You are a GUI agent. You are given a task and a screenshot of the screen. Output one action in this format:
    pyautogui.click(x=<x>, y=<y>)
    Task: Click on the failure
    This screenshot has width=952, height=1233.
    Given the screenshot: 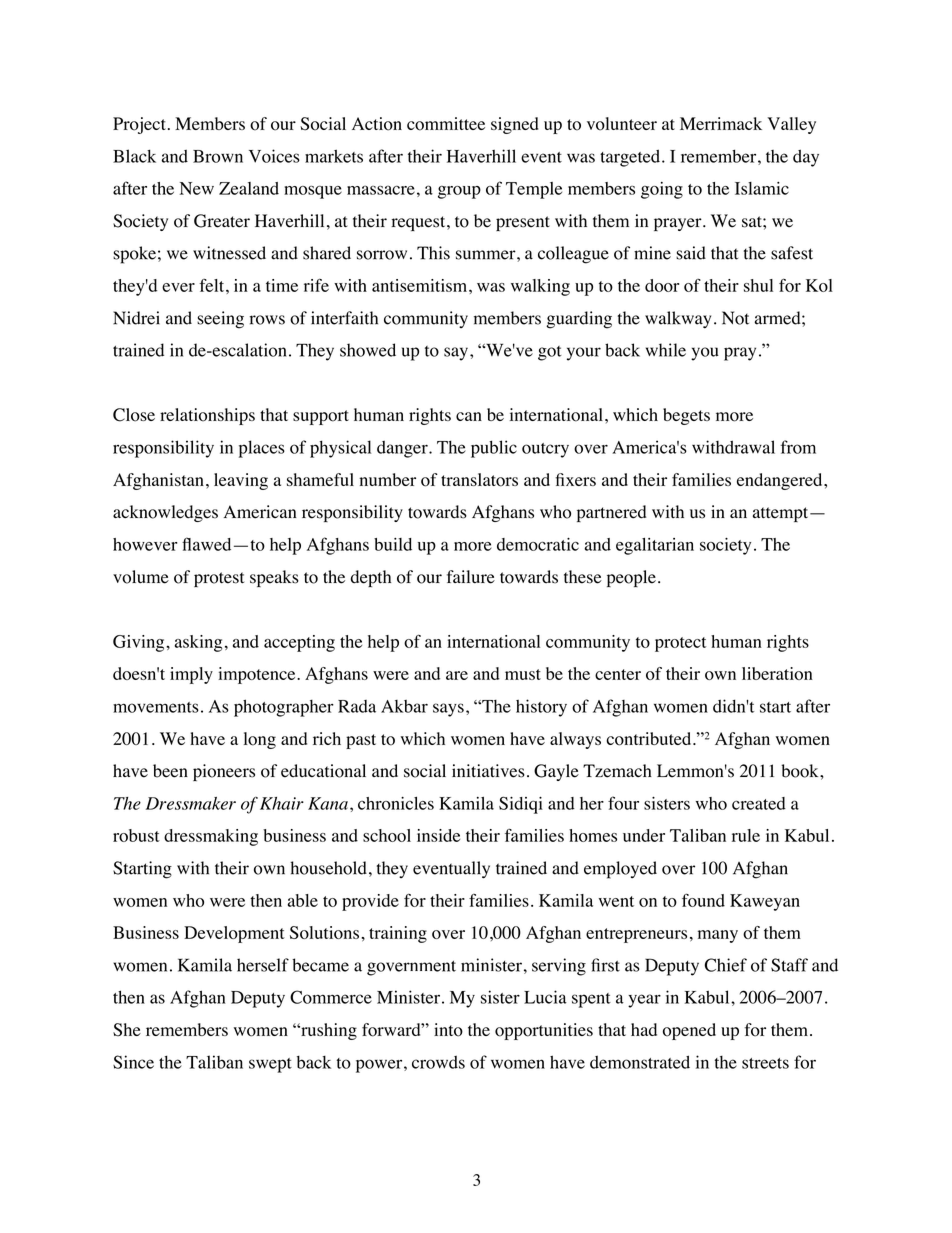 What is the action you would take?
    pyautogui.click(x=471, y=577)
